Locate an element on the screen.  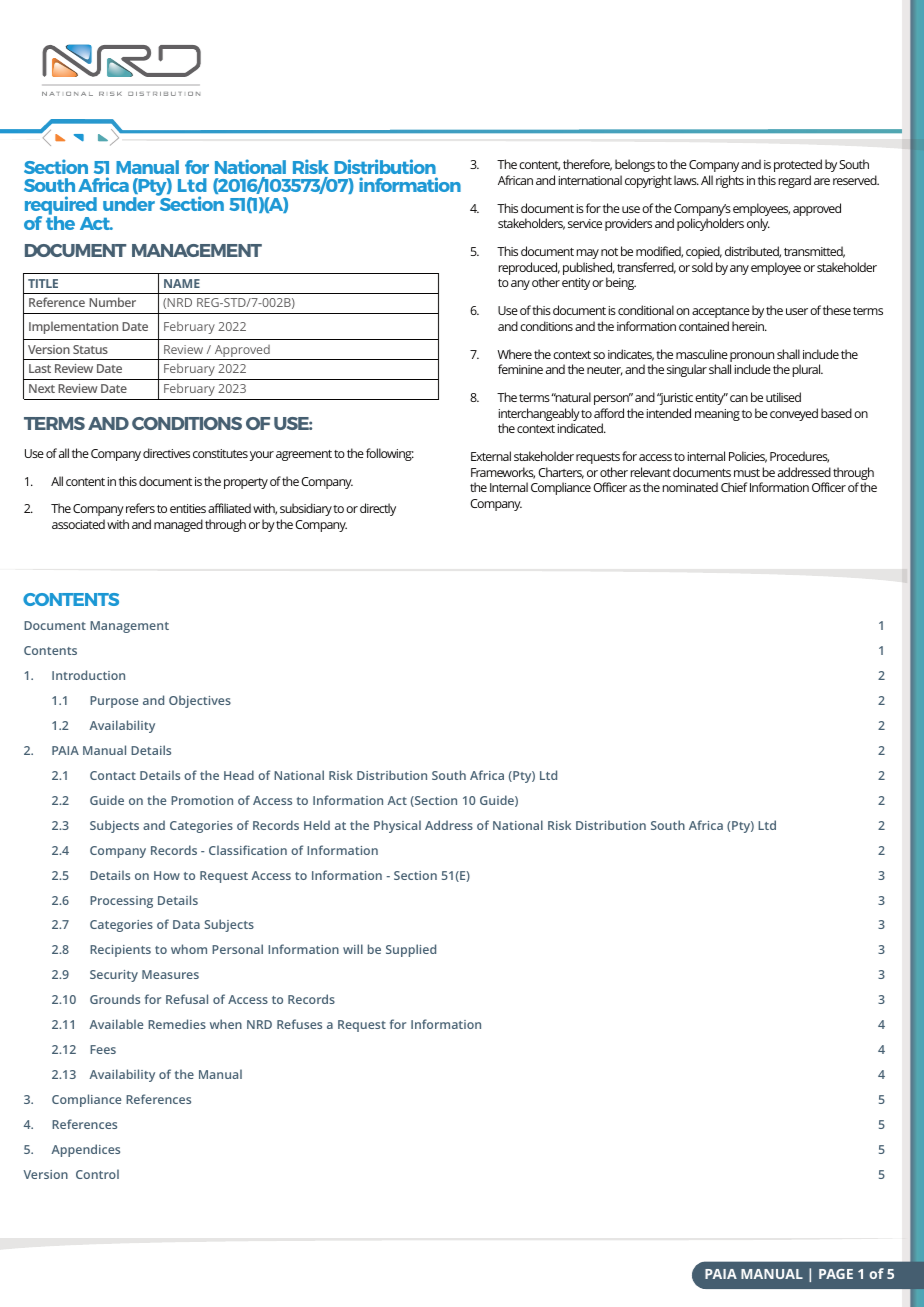
Refuses is located at coordinates (299, 1024).
